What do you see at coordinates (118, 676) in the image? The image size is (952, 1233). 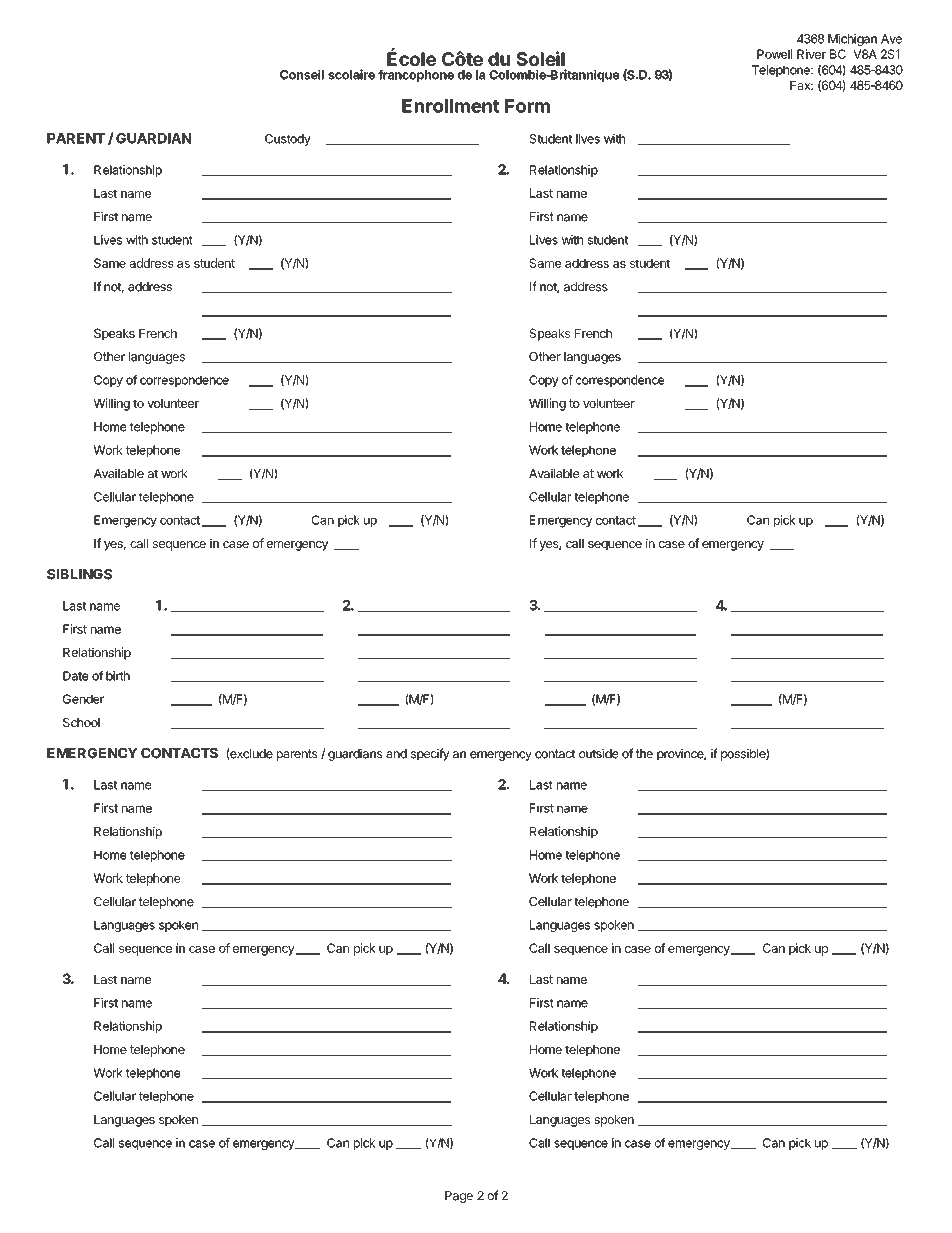 I see `birth` at bounding box center [118, 676].
